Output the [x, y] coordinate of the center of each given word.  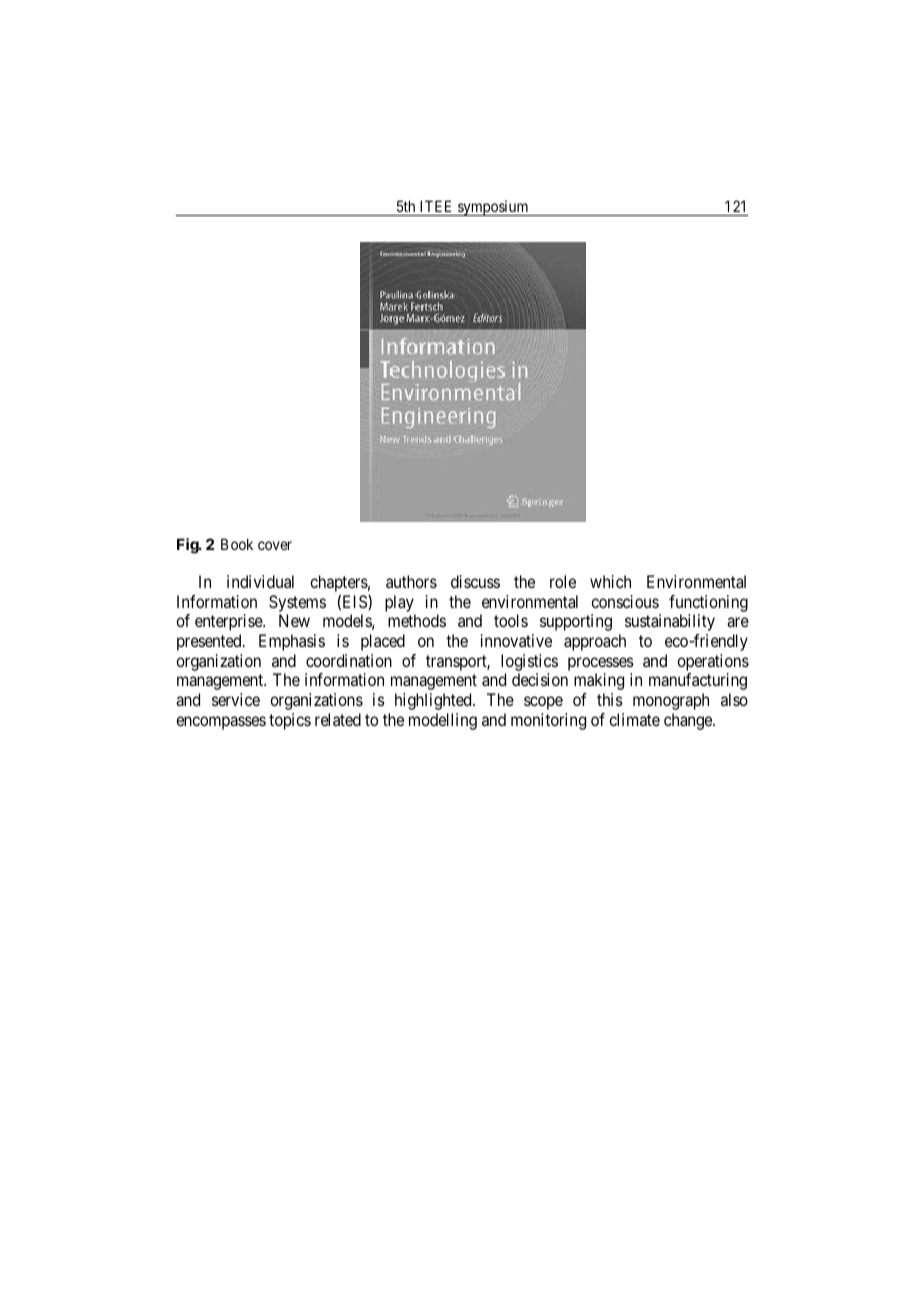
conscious [625, 601]
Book [237, 544]
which [610, 581]
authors [411, 581]
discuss [475, 581]
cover [275, 545]
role [563, 581]
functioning [708, 603]
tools [511, 620]
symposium [493, 208]
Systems [297, 603]
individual [260, 581]
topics [290, 721]
